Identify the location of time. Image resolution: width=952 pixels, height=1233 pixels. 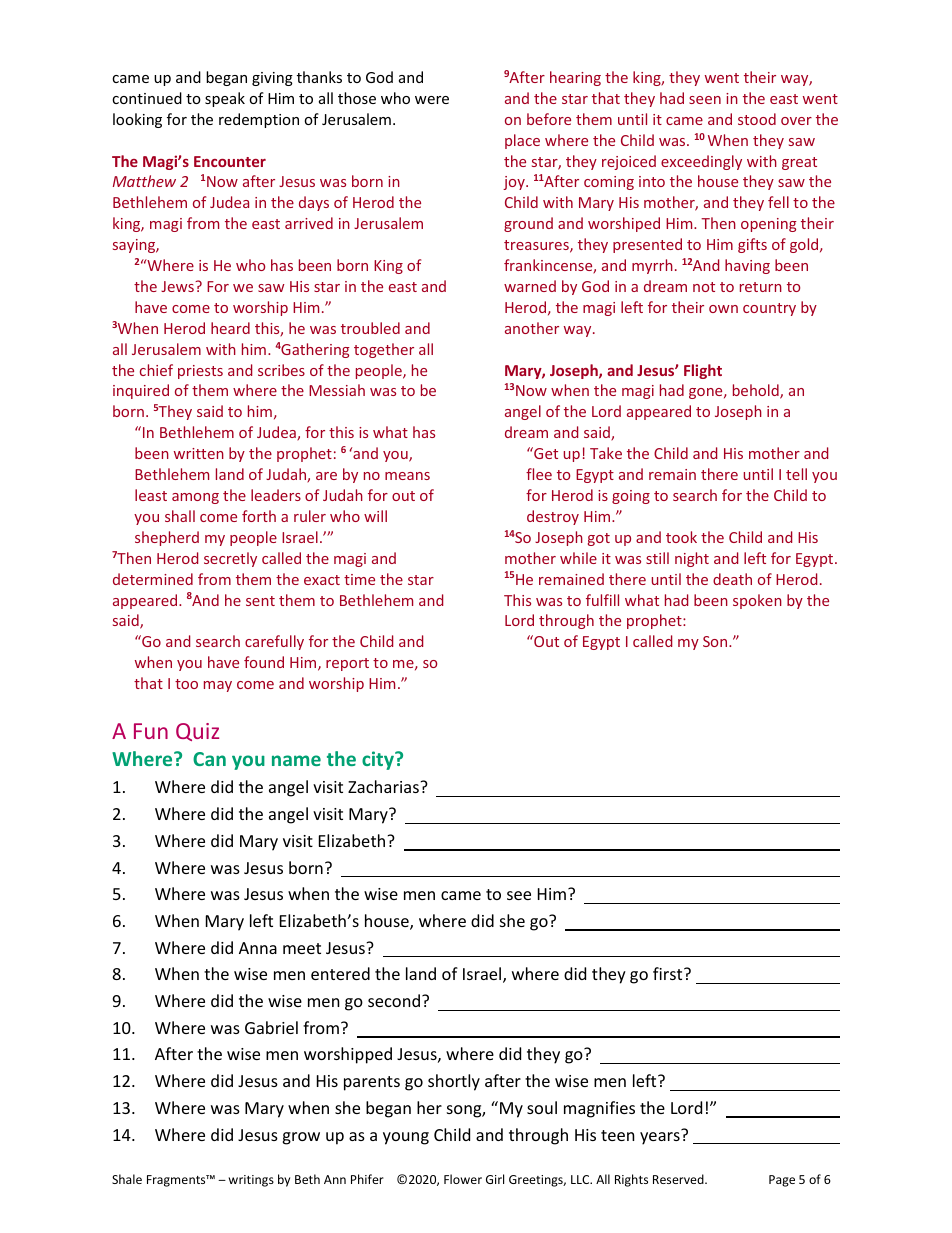
(359, 579).
